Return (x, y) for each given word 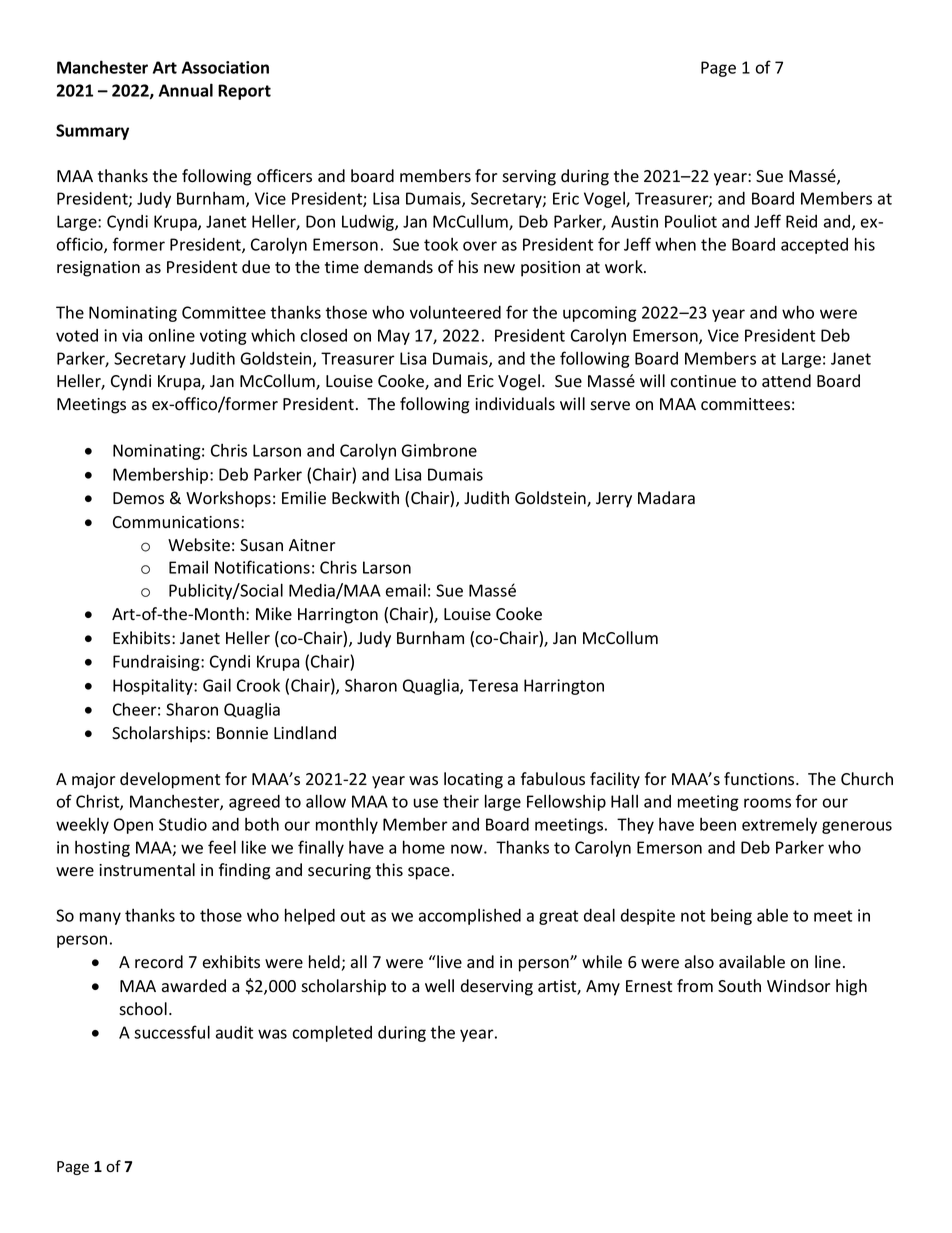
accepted (814, 246)
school (143, 1009)
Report (244, 92)
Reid (801, 221)
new (499, 268)
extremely (779, 826)
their (461, 801)
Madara (666, 498)
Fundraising (157, 663)
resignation (98, 269)
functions (760, 779)
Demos (138, 498)
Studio (183, 824)
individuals (515, 404)
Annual (186, 90)
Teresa (493, 685)
